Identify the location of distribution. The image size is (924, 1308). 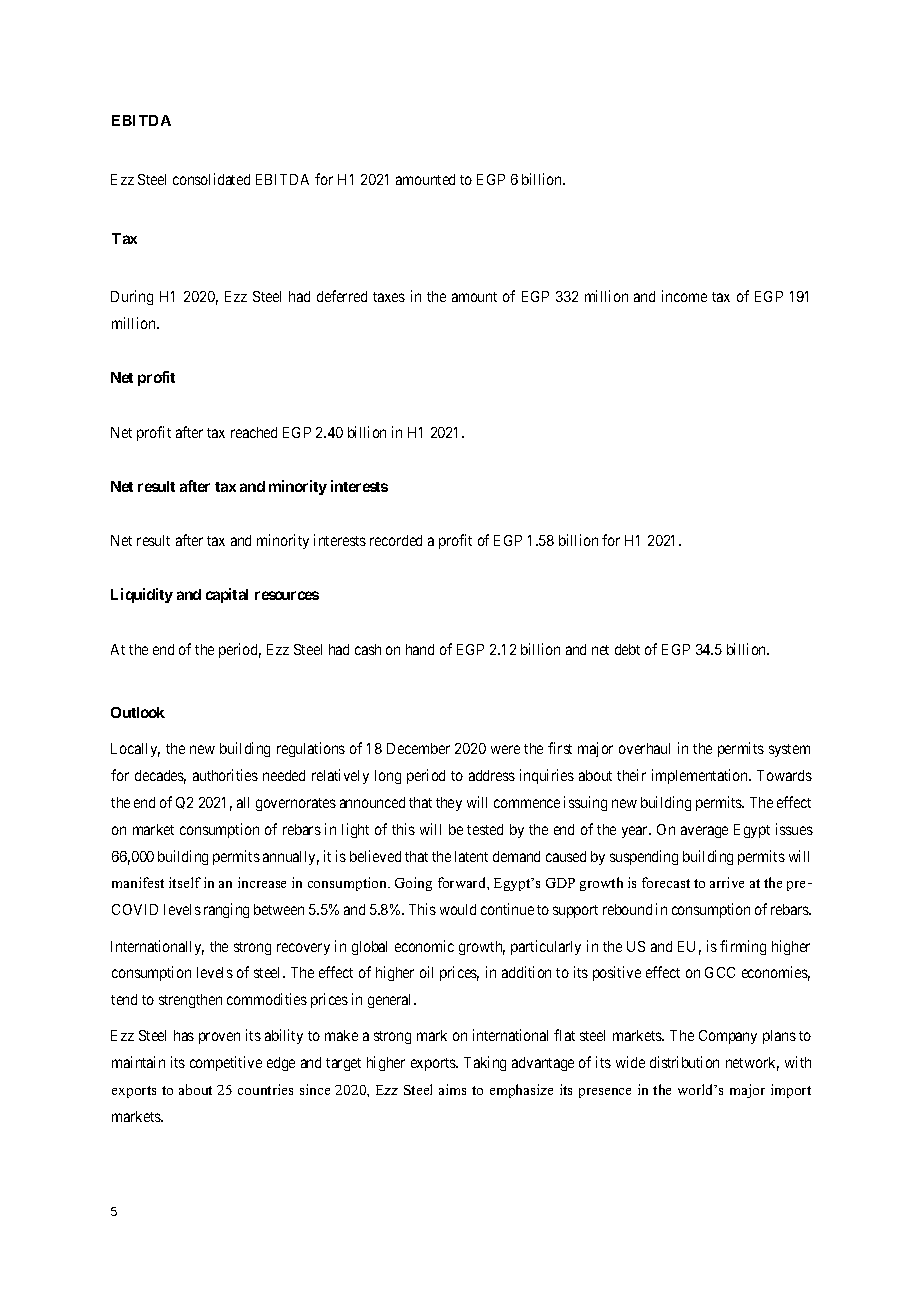
(684, 1062).
